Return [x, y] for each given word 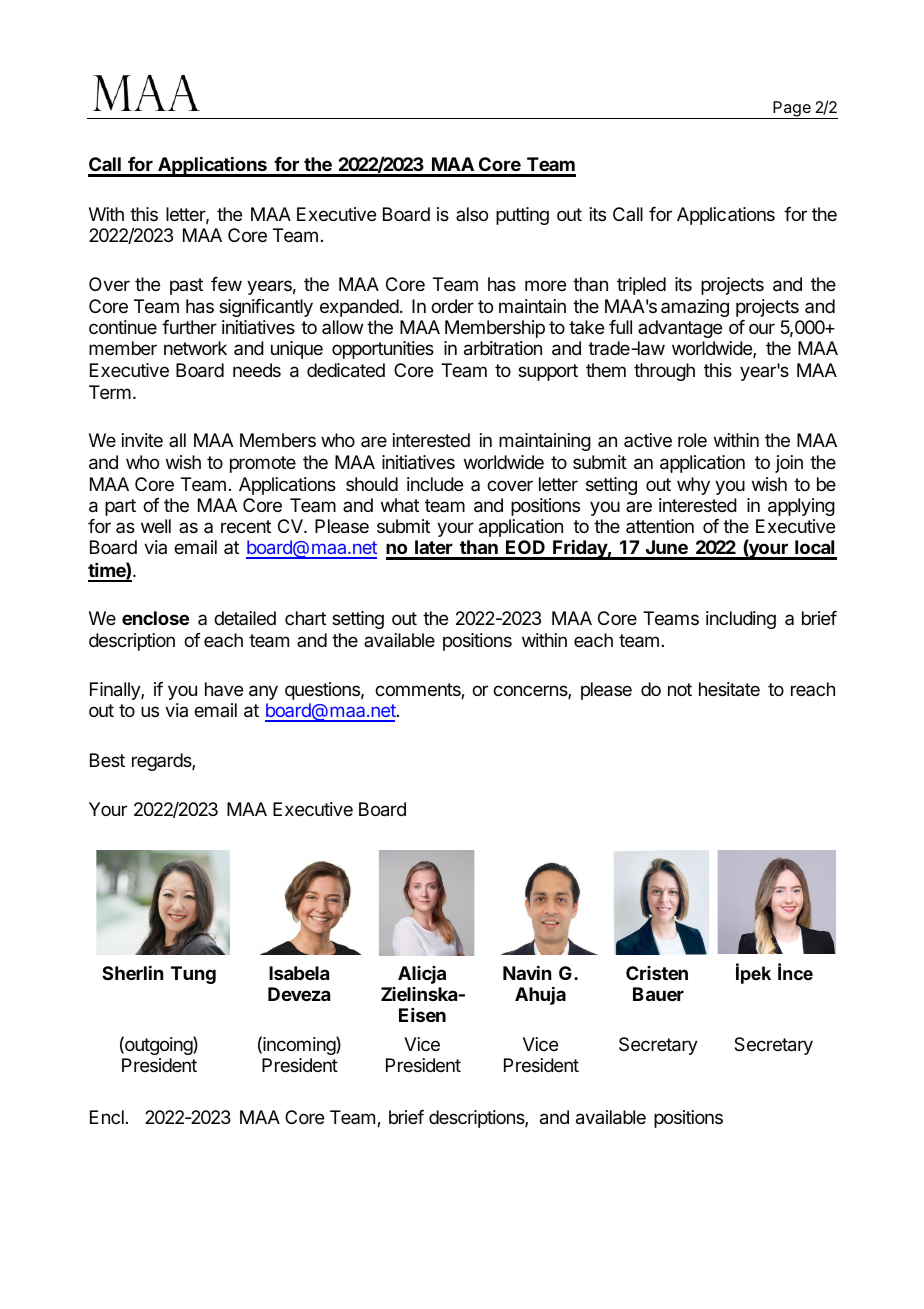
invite [142, 440]
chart [305, 618]
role [692, 440]
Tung [193, 975]
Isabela [299, 973]
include [435, 484]
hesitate [729, 689]
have [224, 689]
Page [792, 110]
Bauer [658, 994]
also [472, 214]
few [226, 284]
